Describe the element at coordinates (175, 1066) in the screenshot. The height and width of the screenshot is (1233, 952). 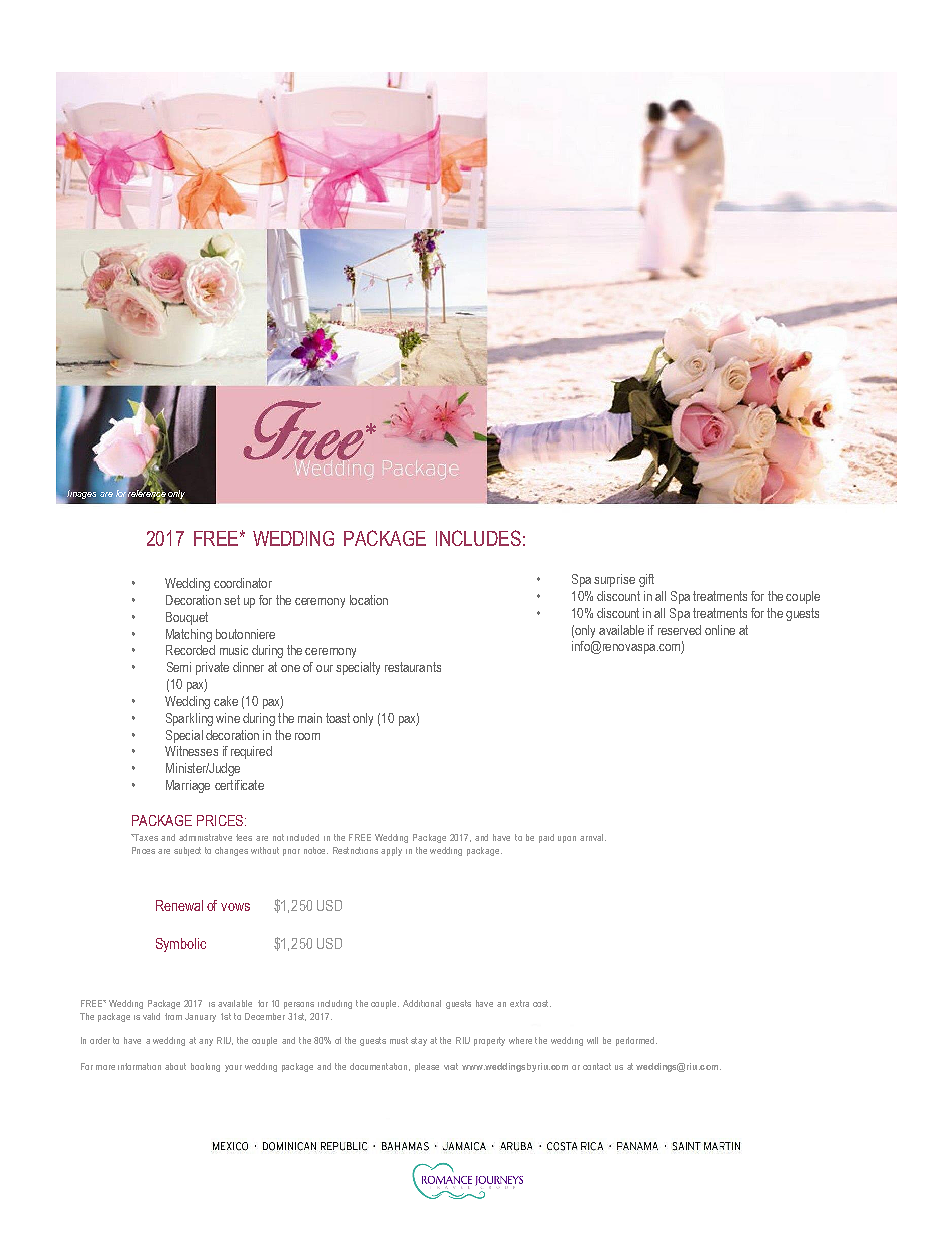
I see `about` at that location.
